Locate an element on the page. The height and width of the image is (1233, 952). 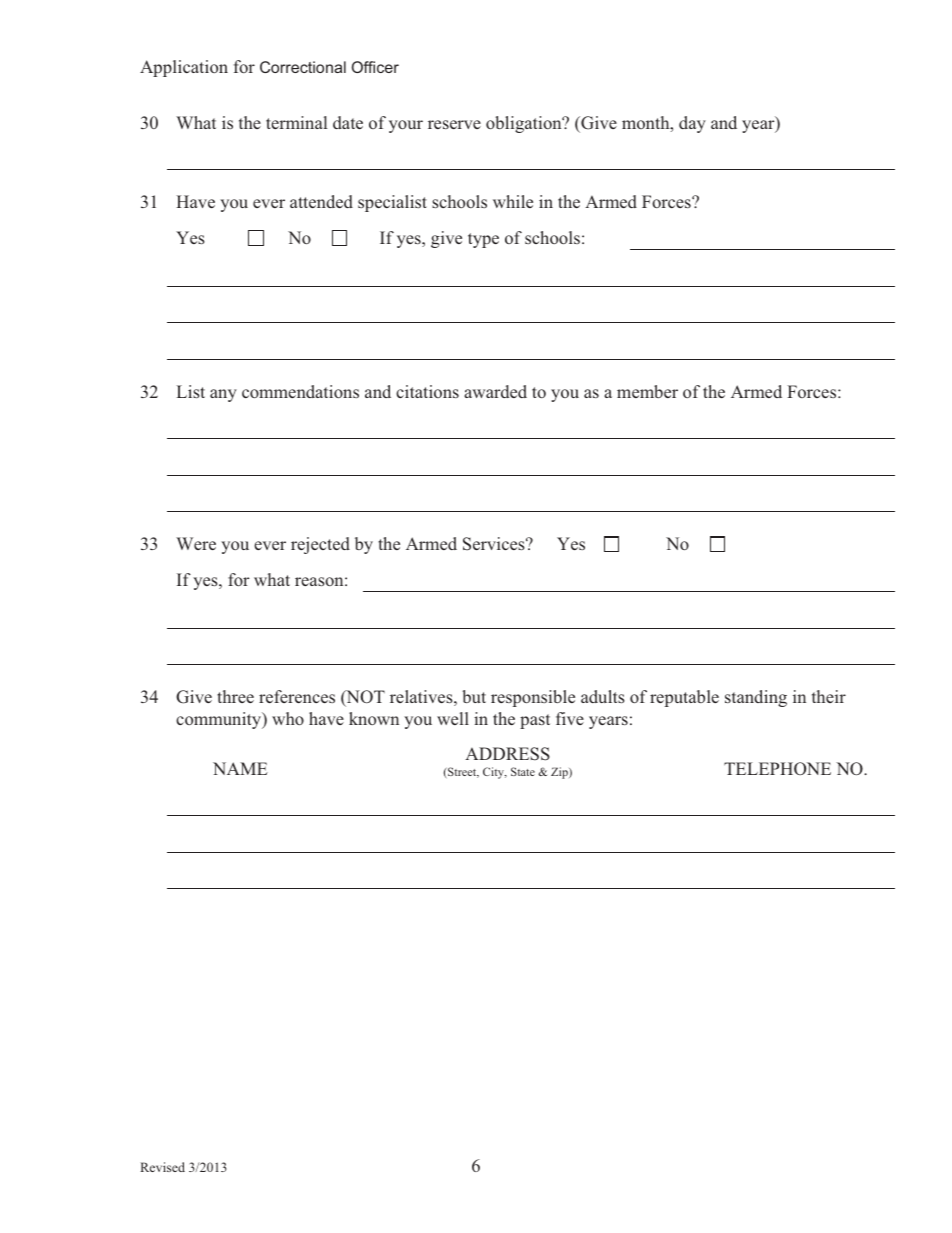
awarded is located at coordinates (495, 391).
